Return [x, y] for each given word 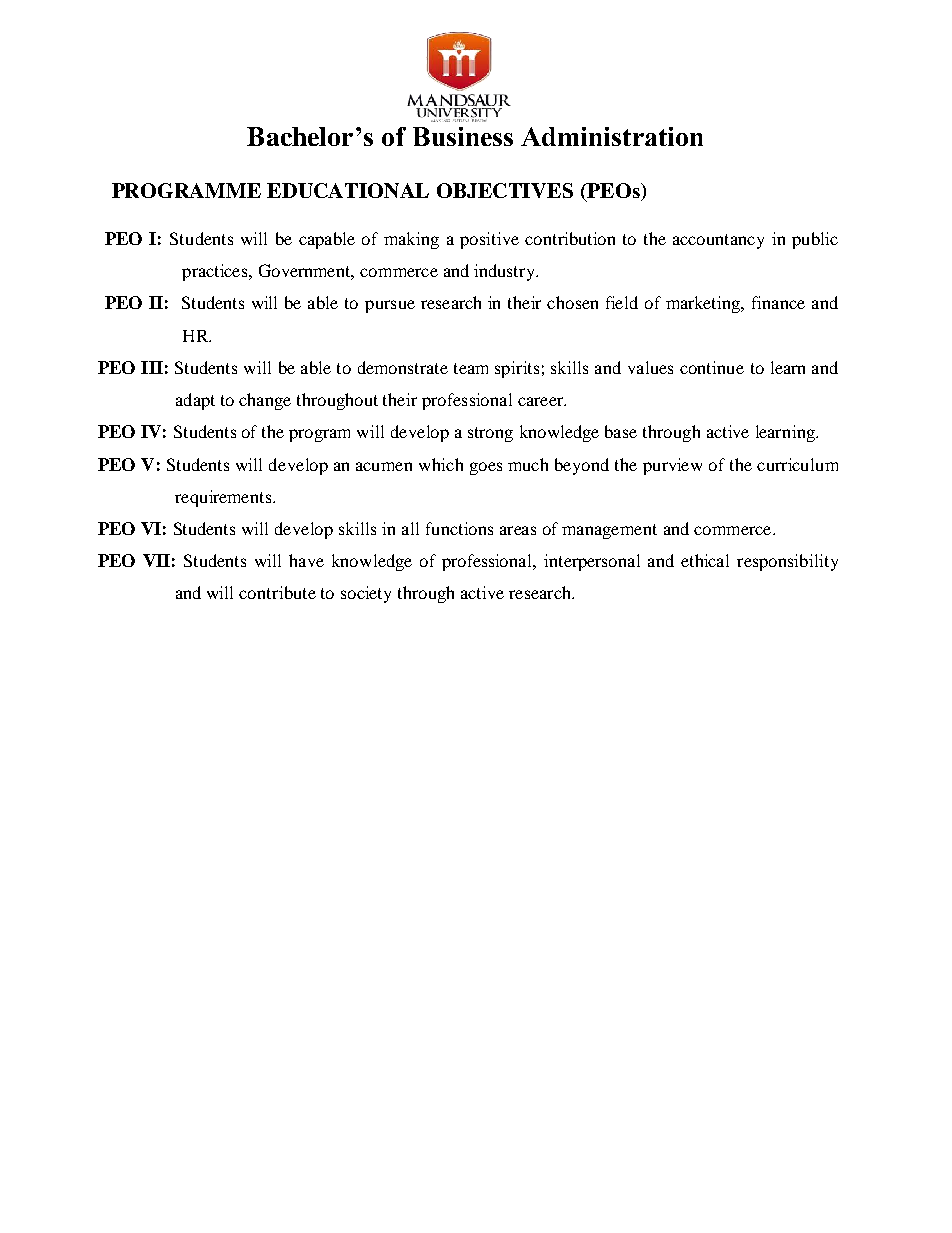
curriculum [797, 464]
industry [506, 272]
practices [216, 272]
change [265, 401]
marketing [704, 304]
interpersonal [592, 562]
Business [463, 136]
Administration [612, 136]
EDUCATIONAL [348, 190]
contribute [277, 592]
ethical [705, 560]
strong [490, 434]
